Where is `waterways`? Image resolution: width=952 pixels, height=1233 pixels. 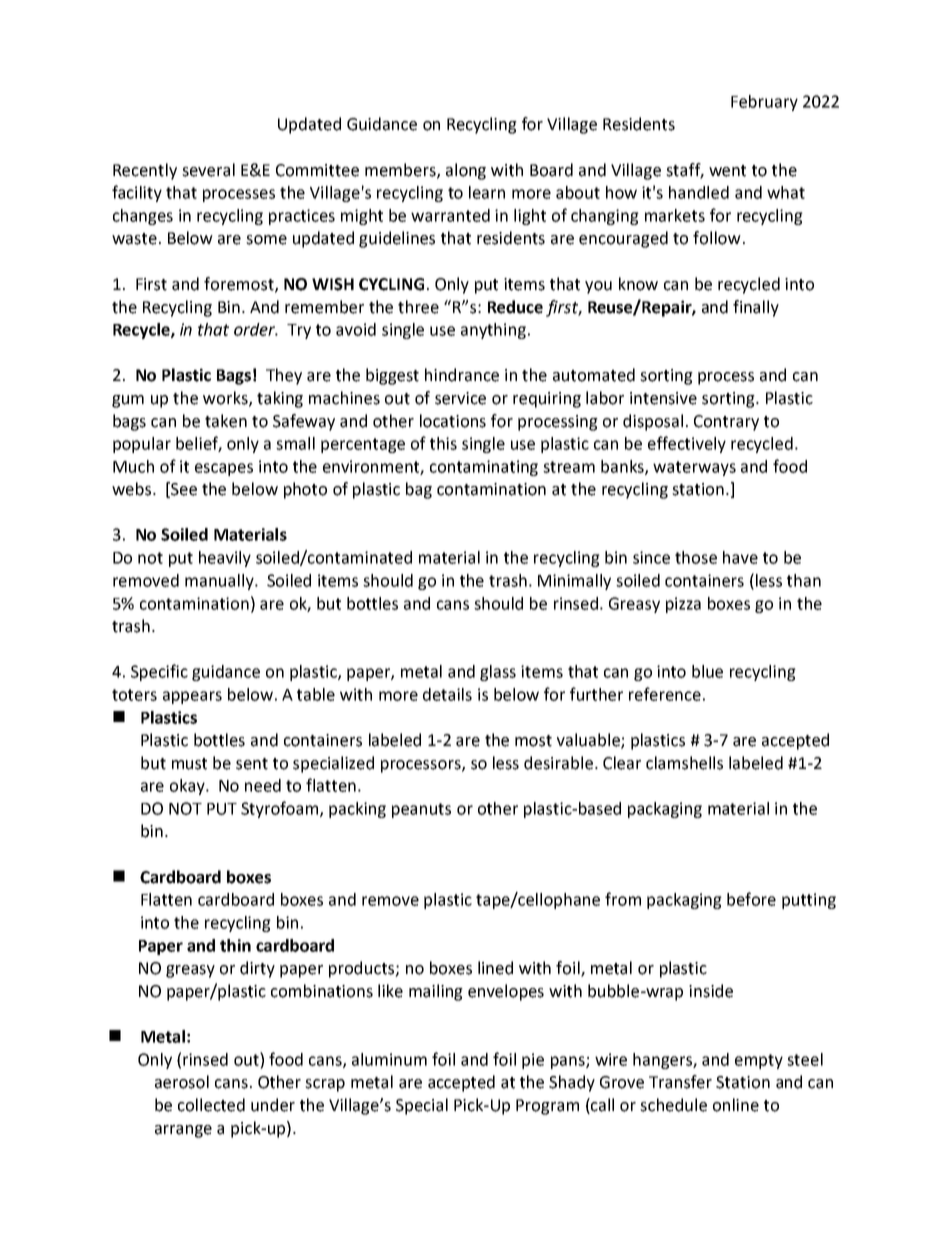
waterways is located at coordinates (694, 468).
